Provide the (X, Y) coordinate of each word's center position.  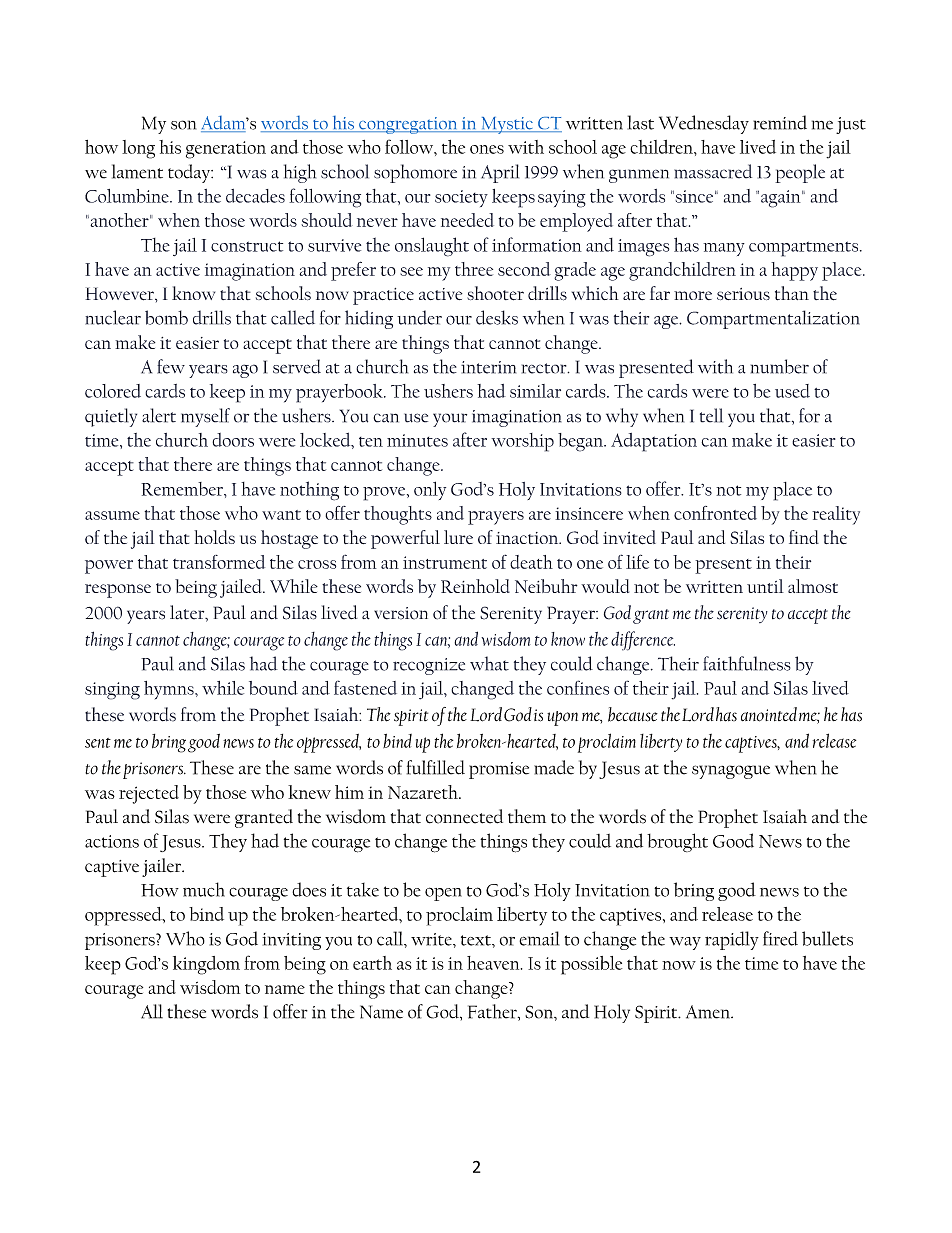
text (477, 940)
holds (214, 537)
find (804, 537)
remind (780, 122)
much (204, 889)
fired (780, 938)
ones (487, 149)
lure (458, 537)
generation (226, 150)
